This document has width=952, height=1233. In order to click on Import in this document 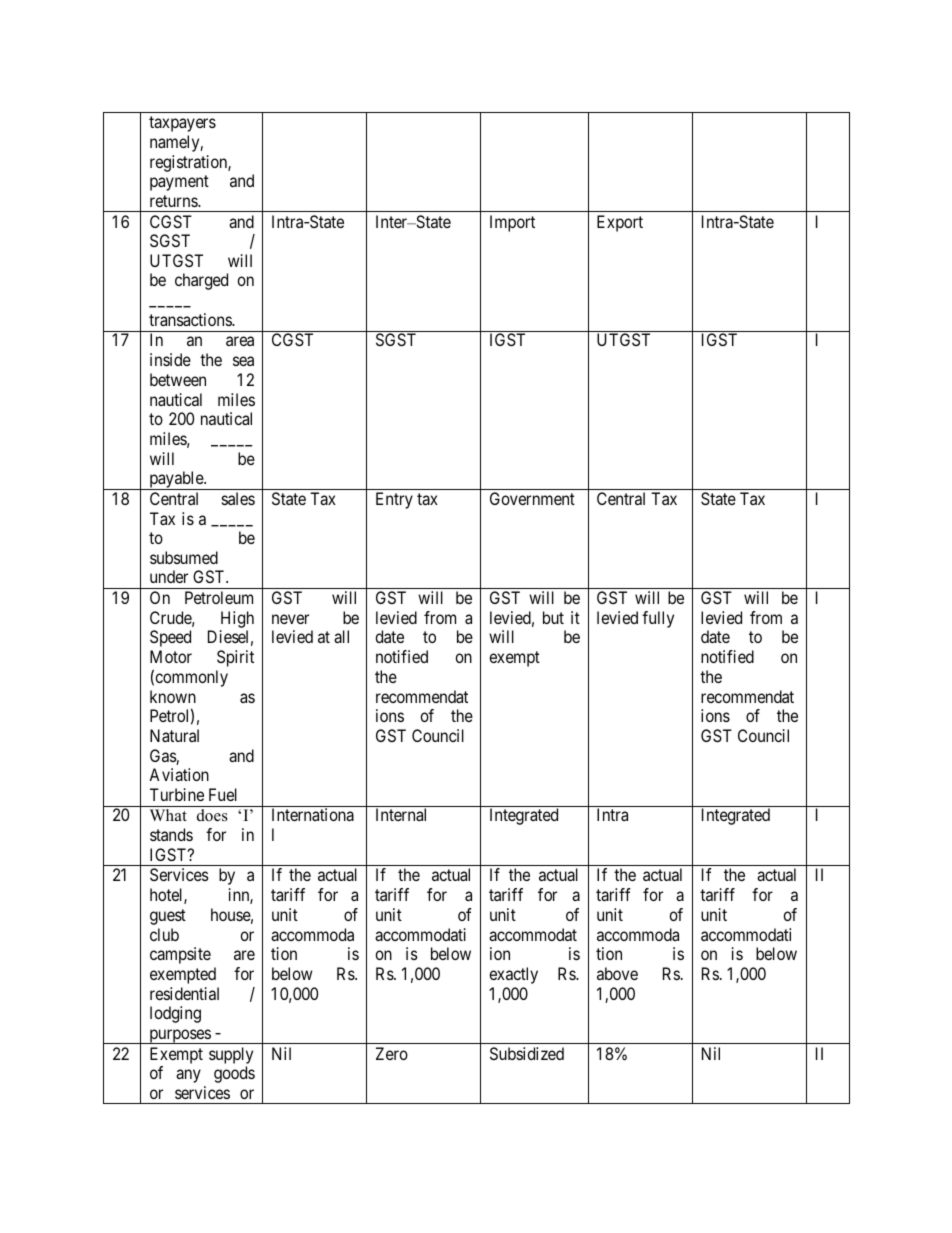, I will do `click(512, 223)`.
